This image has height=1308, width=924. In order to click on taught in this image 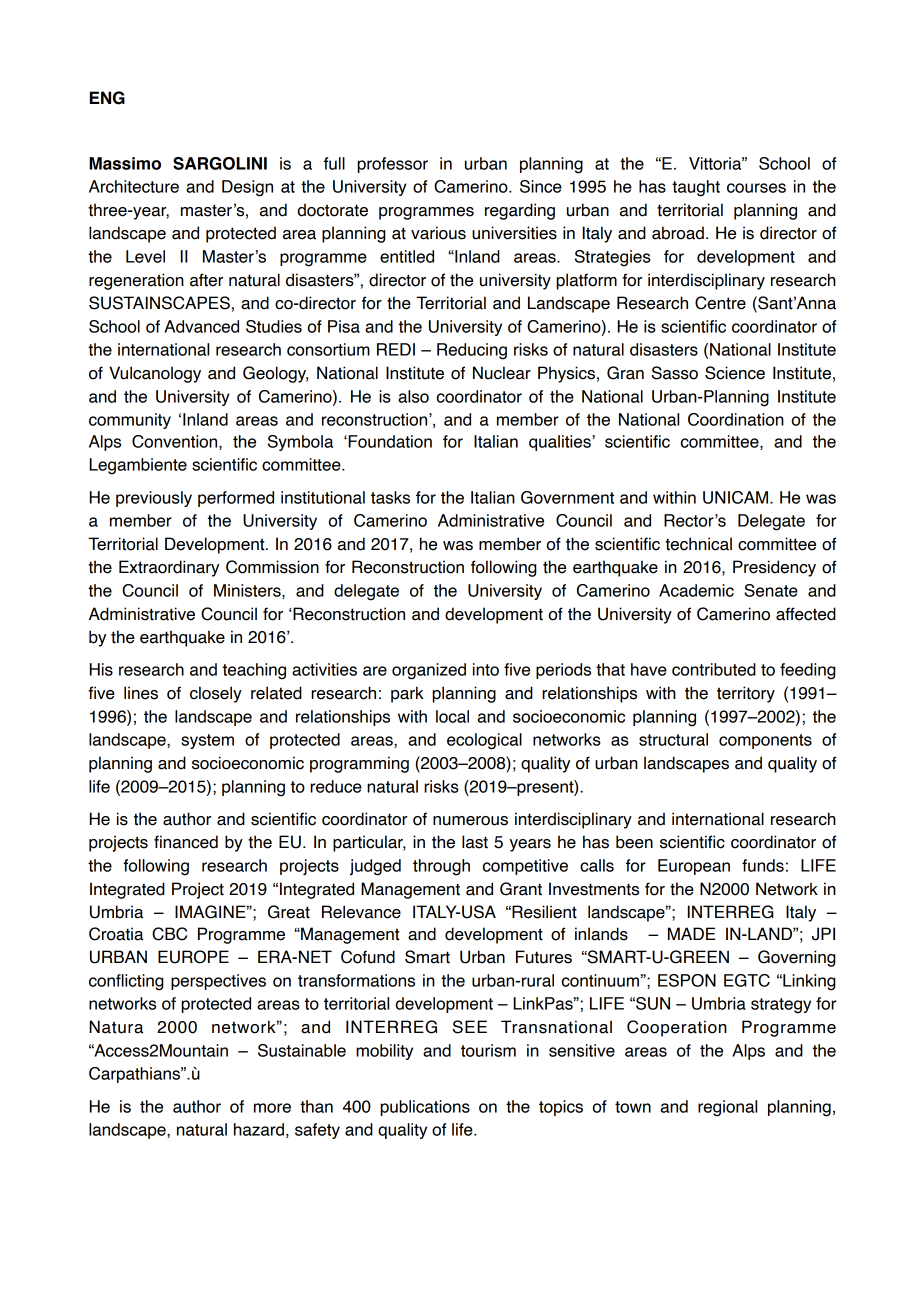, I will do `click(696, 188)`.
